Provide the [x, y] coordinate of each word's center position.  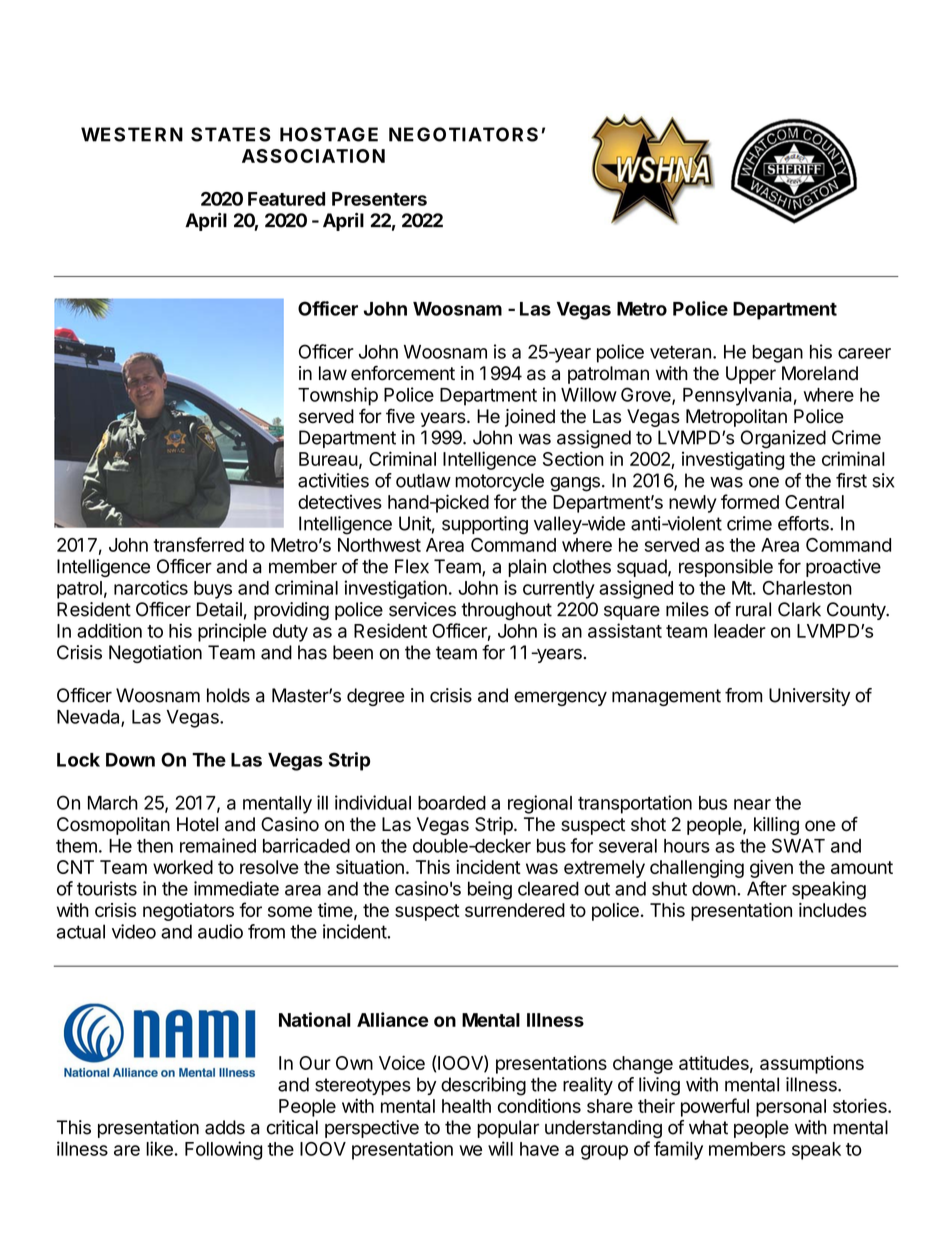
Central [814, 502]
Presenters [379, 199]
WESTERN [132, 134]
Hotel [197, 824]
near [752, 804]
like [159, 1148]
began [777, 354]
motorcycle [499, 482]
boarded [452, 803]
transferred [198, 544]
